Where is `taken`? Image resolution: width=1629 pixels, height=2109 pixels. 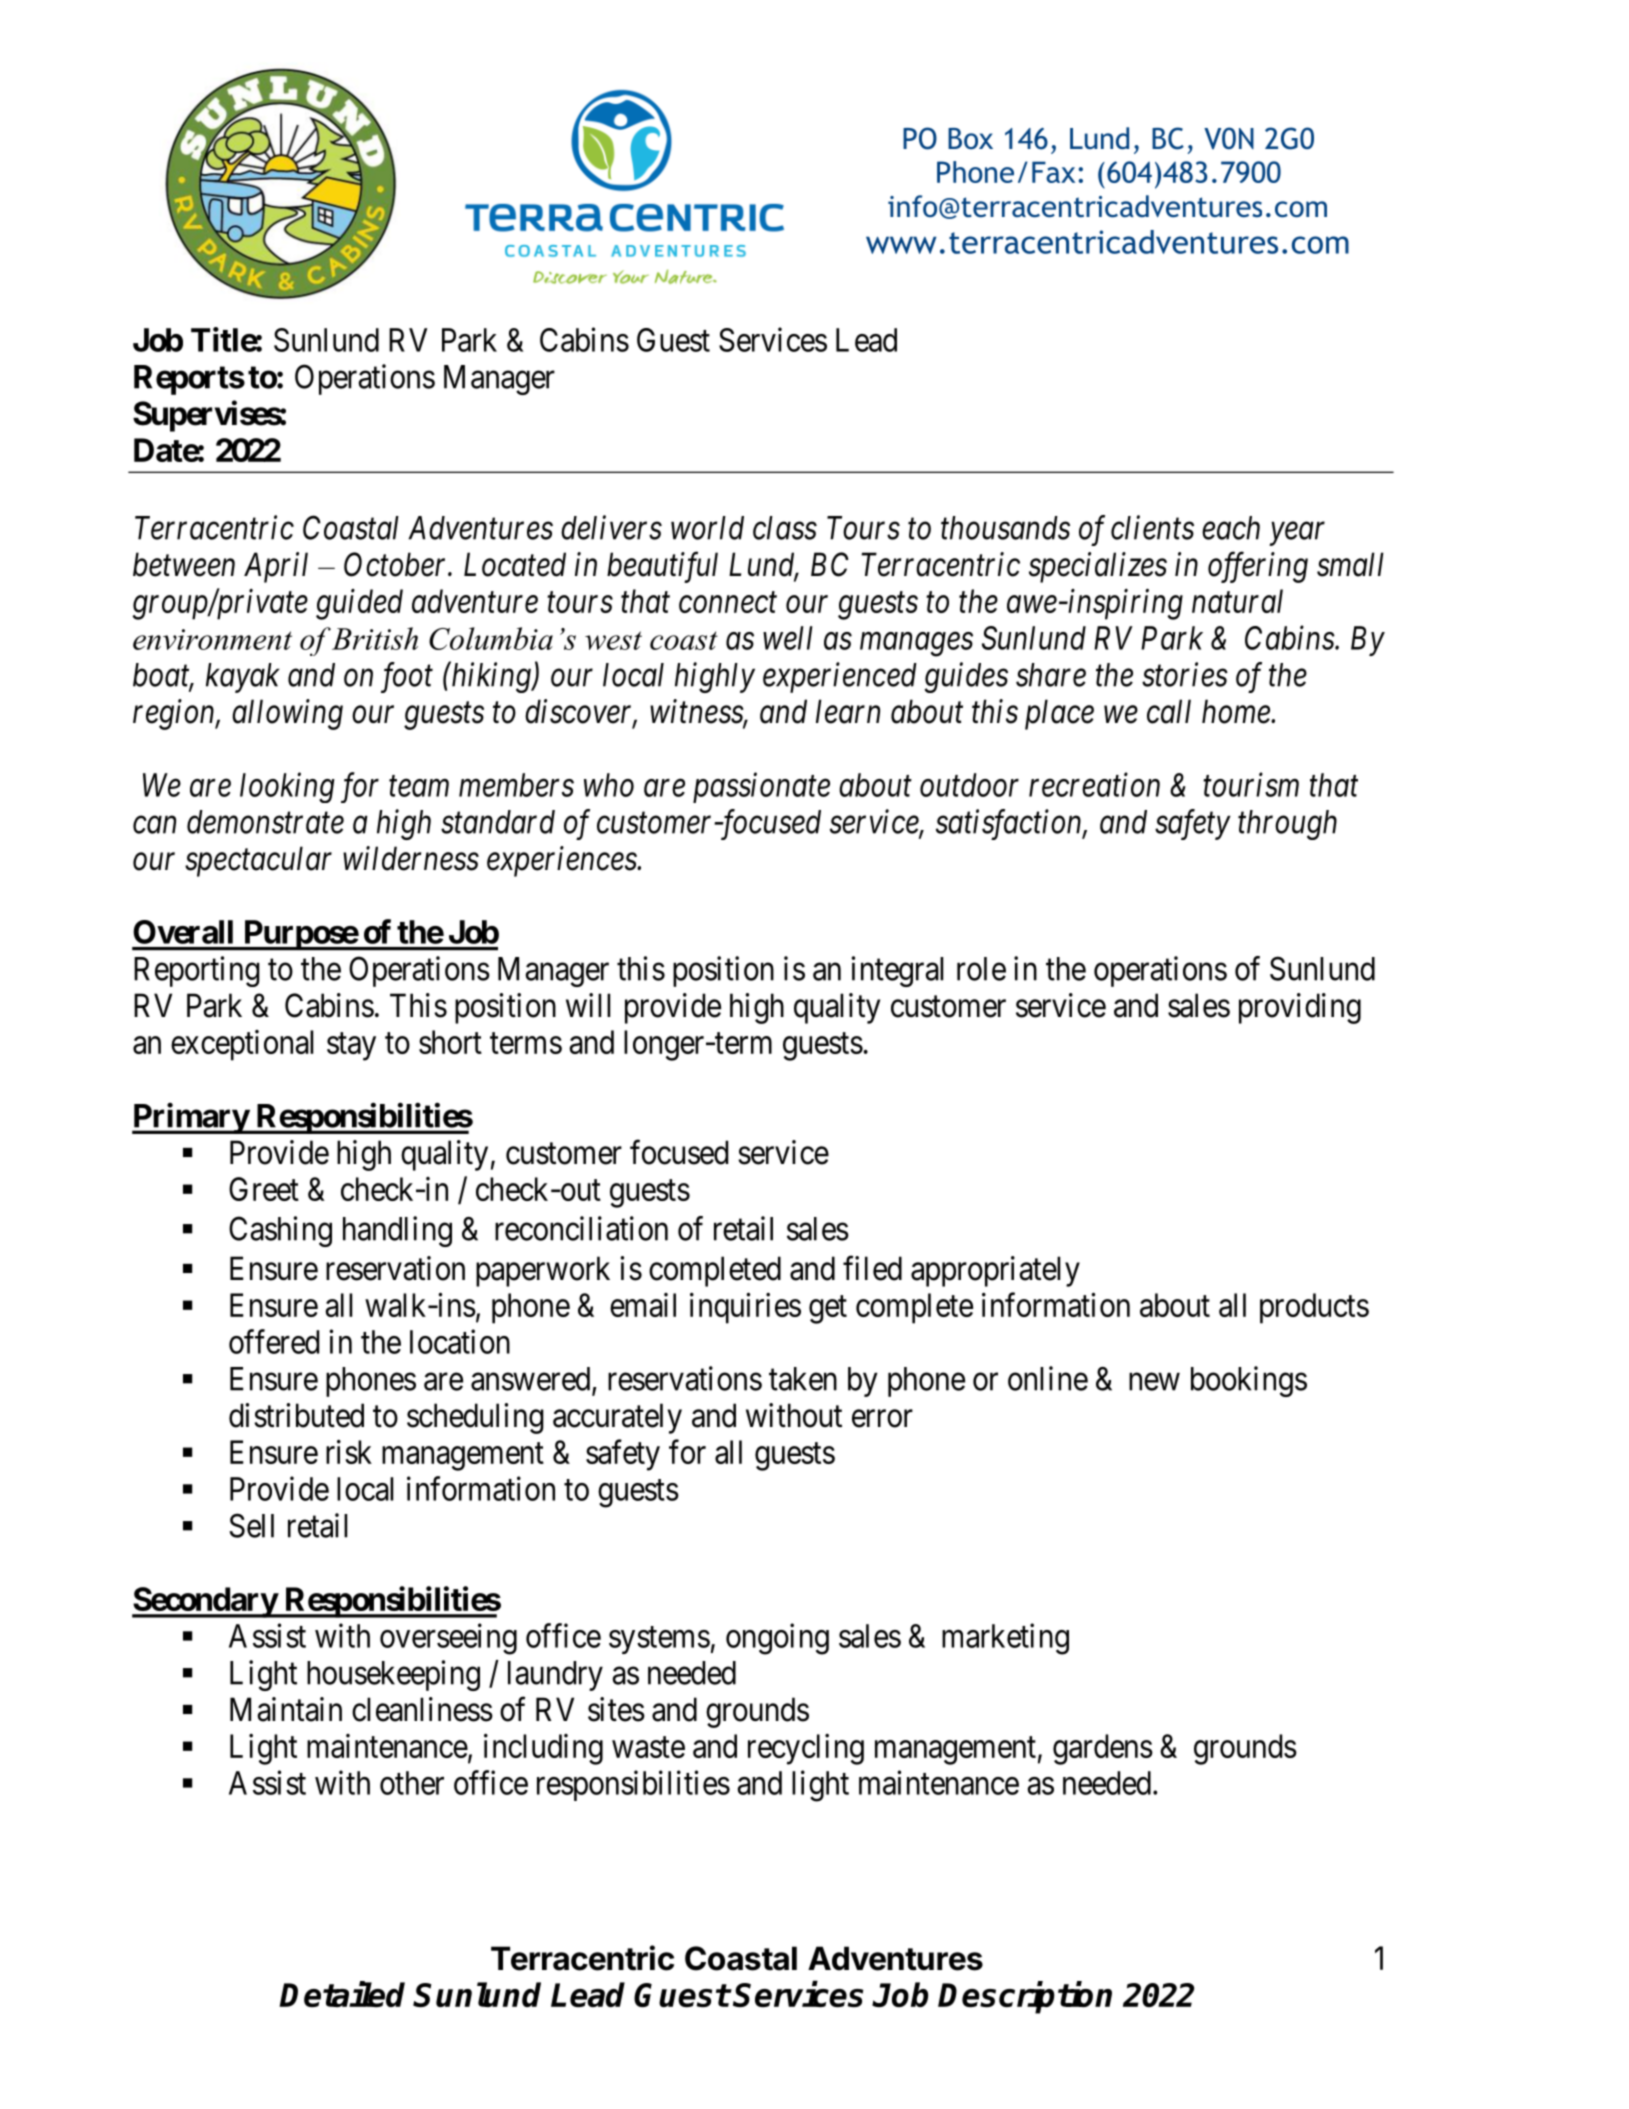 taken is located at coordinates (803, 1379).
